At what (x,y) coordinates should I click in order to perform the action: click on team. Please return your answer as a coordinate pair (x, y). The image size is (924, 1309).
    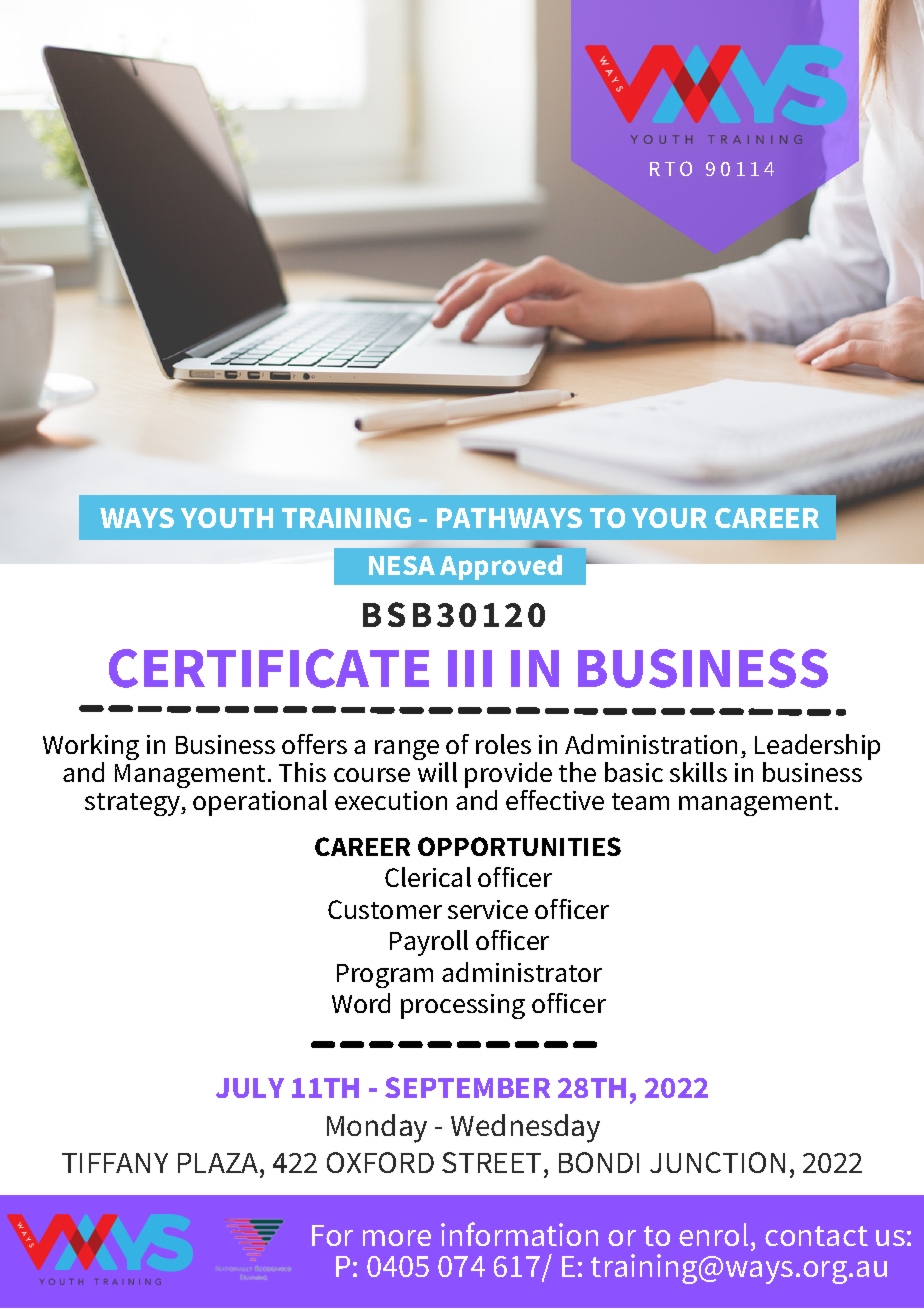
    Looking at the image, I should click on (640, 801).
